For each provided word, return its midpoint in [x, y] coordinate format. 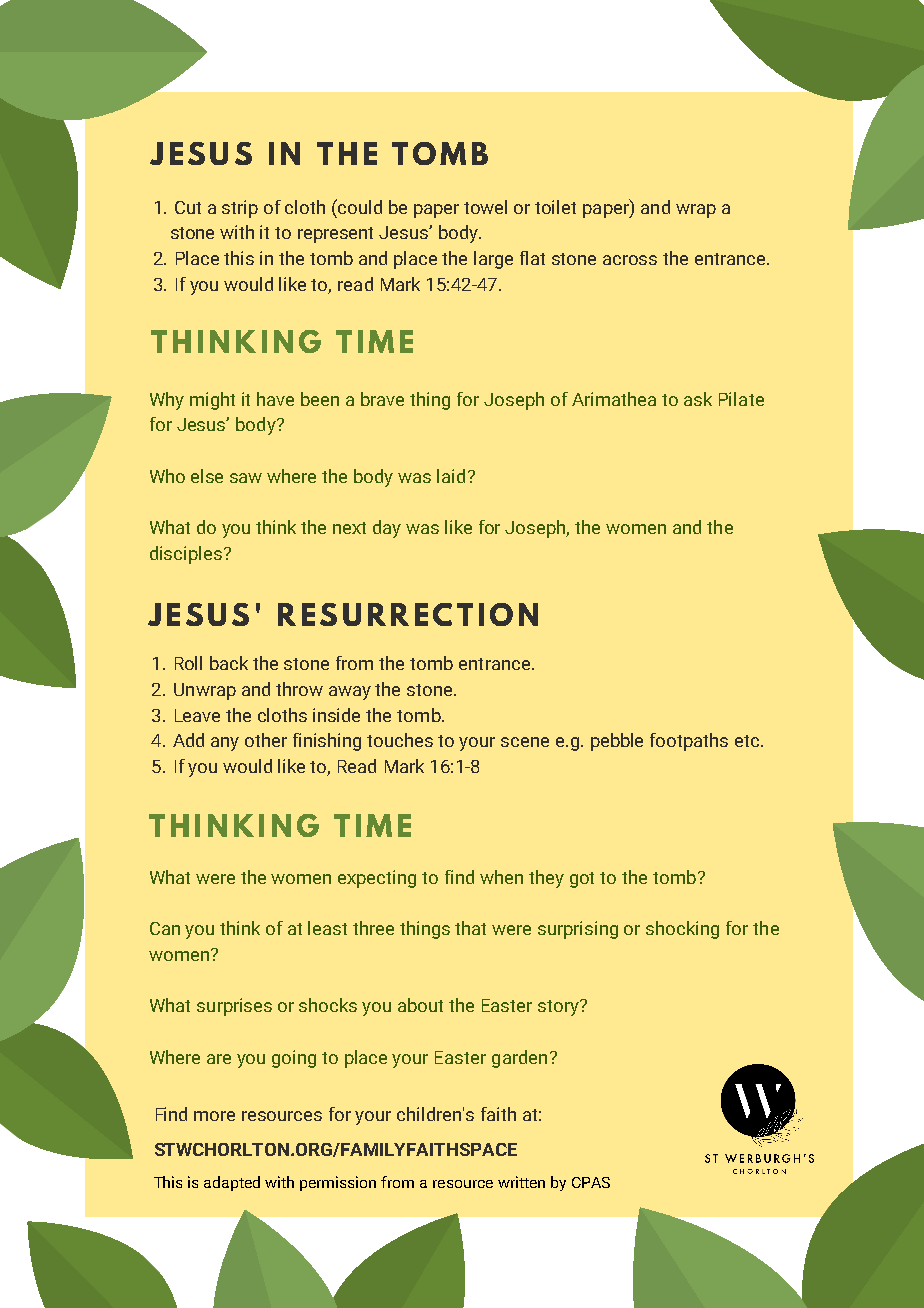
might [212, 401]
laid [451, 476]
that [470, 928]
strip [240, 209]
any [225, 744]
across [630, 260]
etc [748, 741]
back [229, 663]
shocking [682, 930]
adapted [232, 1183]
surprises [234, 1007]
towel [485, 207]
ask [698, 399]
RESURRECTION [408, 614]
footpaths [689, 742]
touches [400, 740]
